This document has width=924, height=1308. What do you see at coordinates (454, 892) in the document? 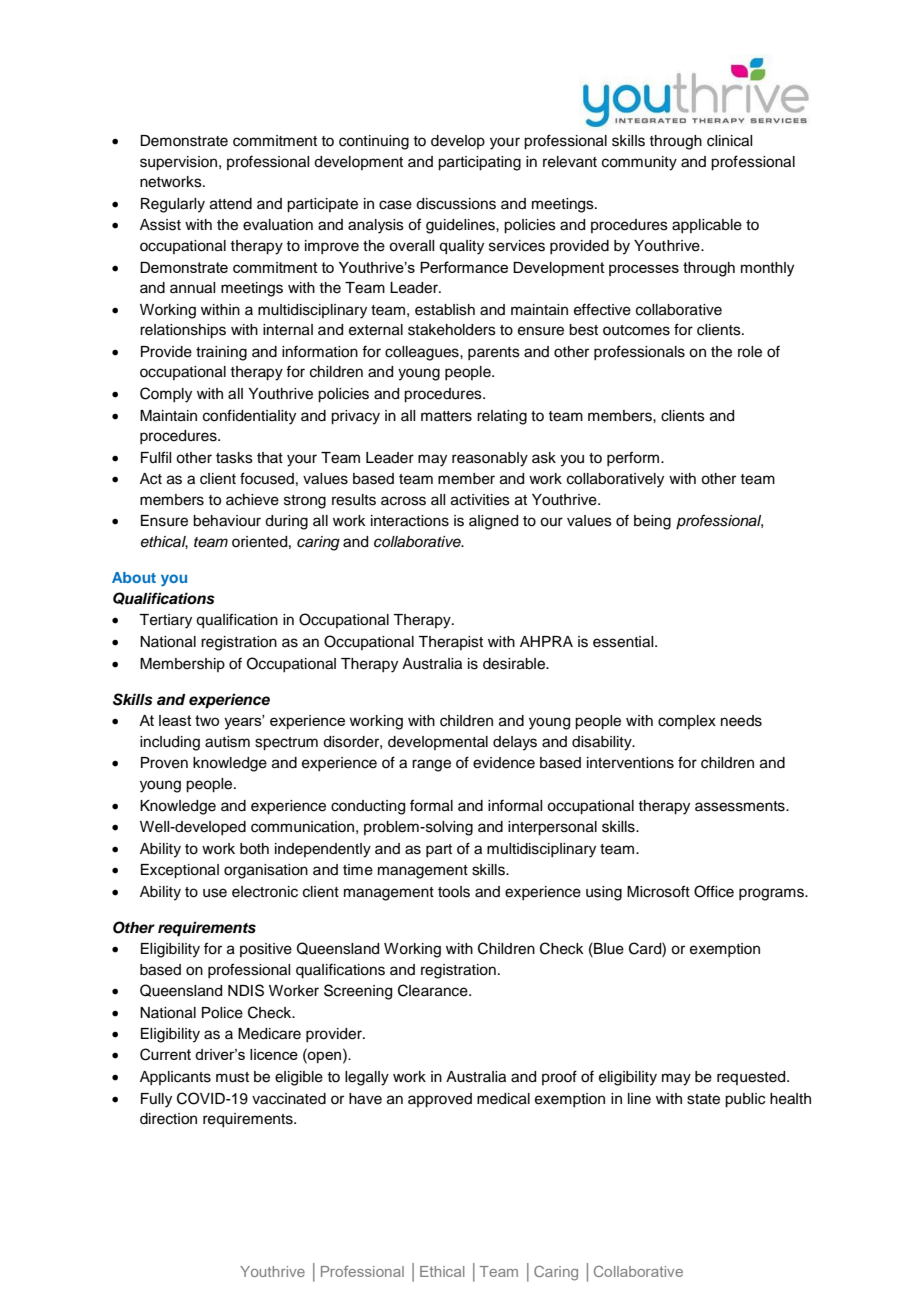
I see `tools` at bounding box center [454, 892].
